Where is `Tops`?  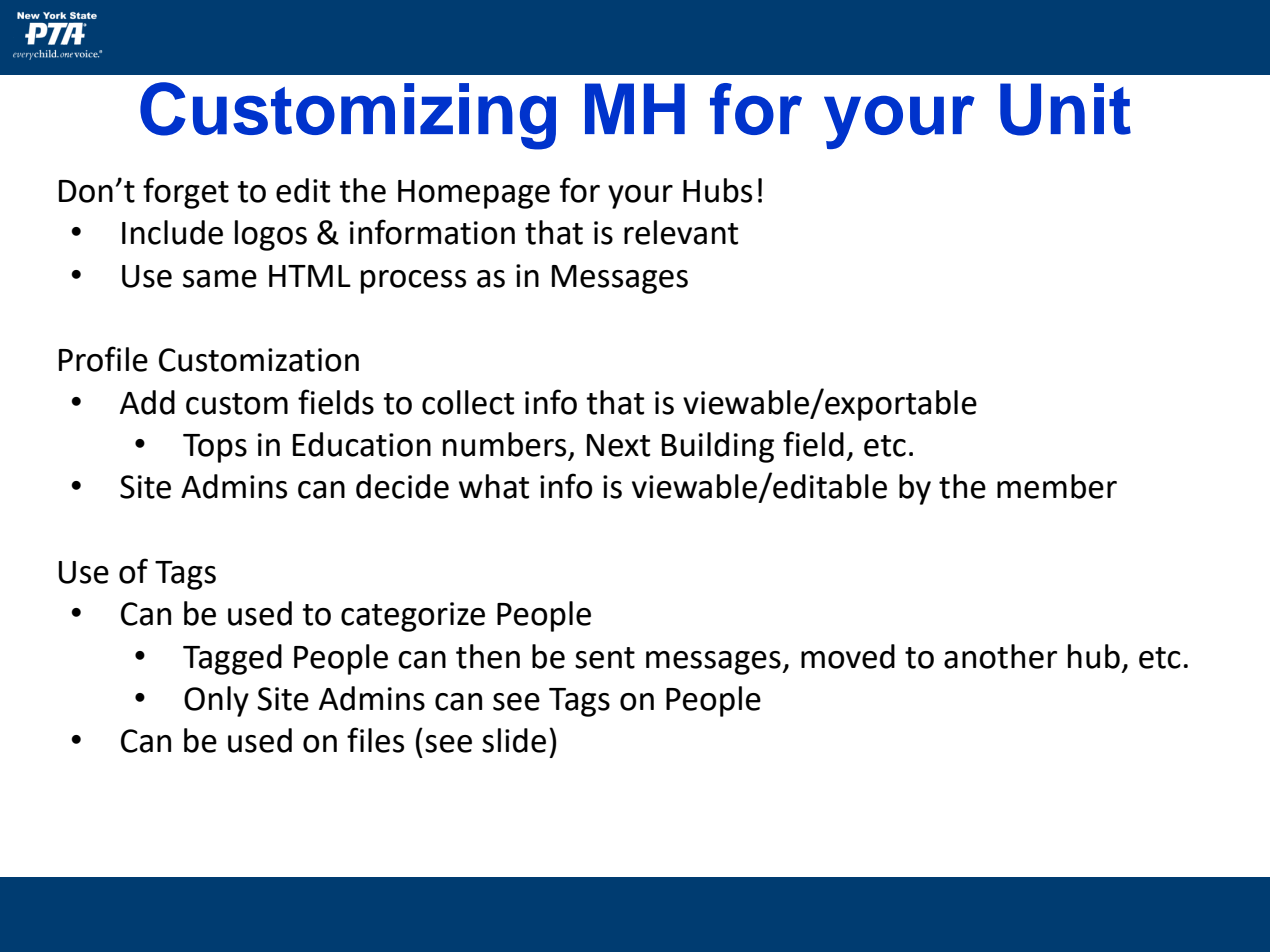 Tops is located at coordinates (215, 448).
